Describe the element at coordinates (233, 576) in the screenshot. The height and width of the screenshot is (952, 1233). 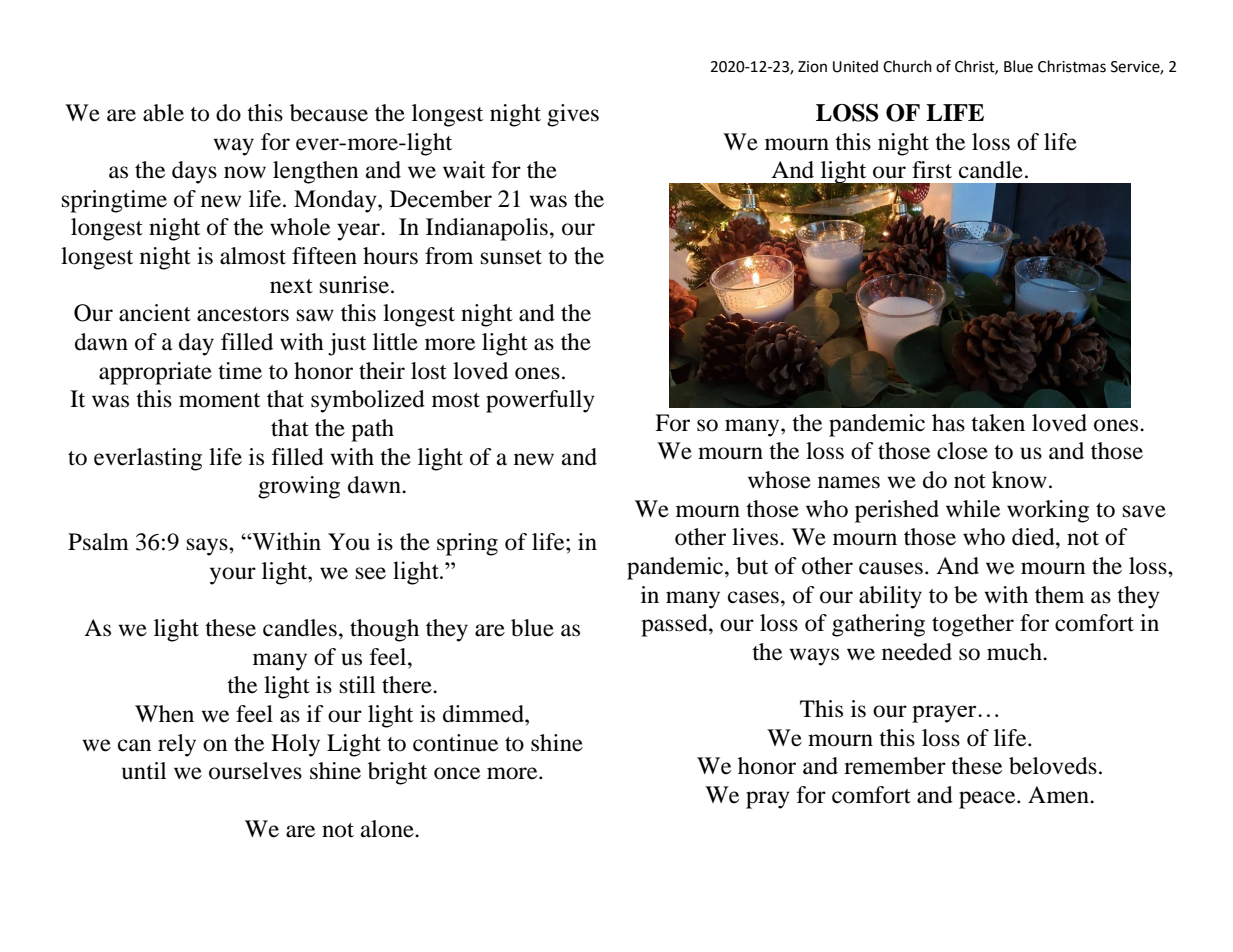
I see `your` at that location.
